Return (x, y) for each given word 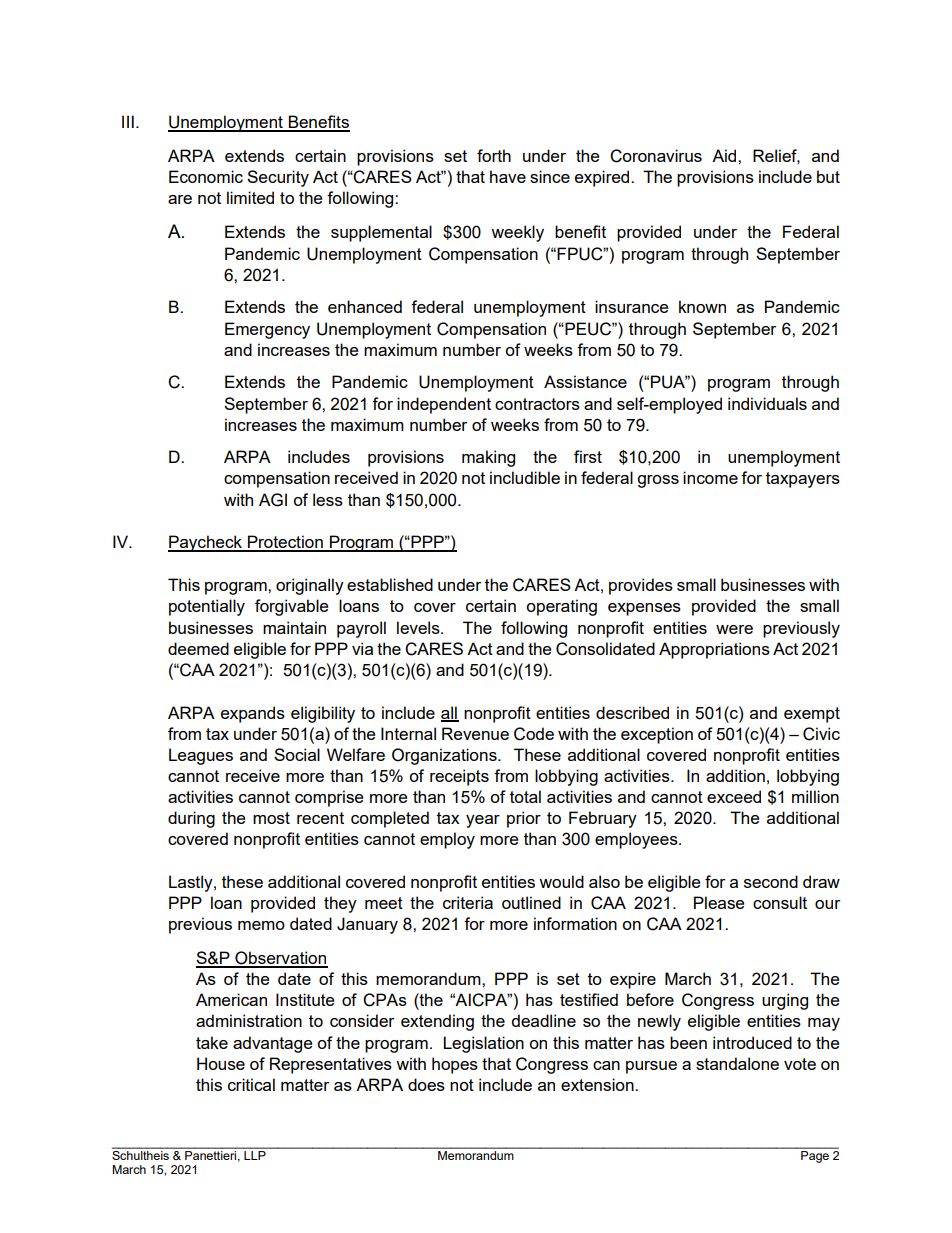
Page (815, 1155)
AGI (273, 500)
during (191, 819)
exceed (734, 796)
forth (494, 155)
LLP (255, 1154)
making (488, 458)
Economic (206, 176)
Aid (725, 155)
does (426, 1084)
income (710, 477)
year (483, 821)
